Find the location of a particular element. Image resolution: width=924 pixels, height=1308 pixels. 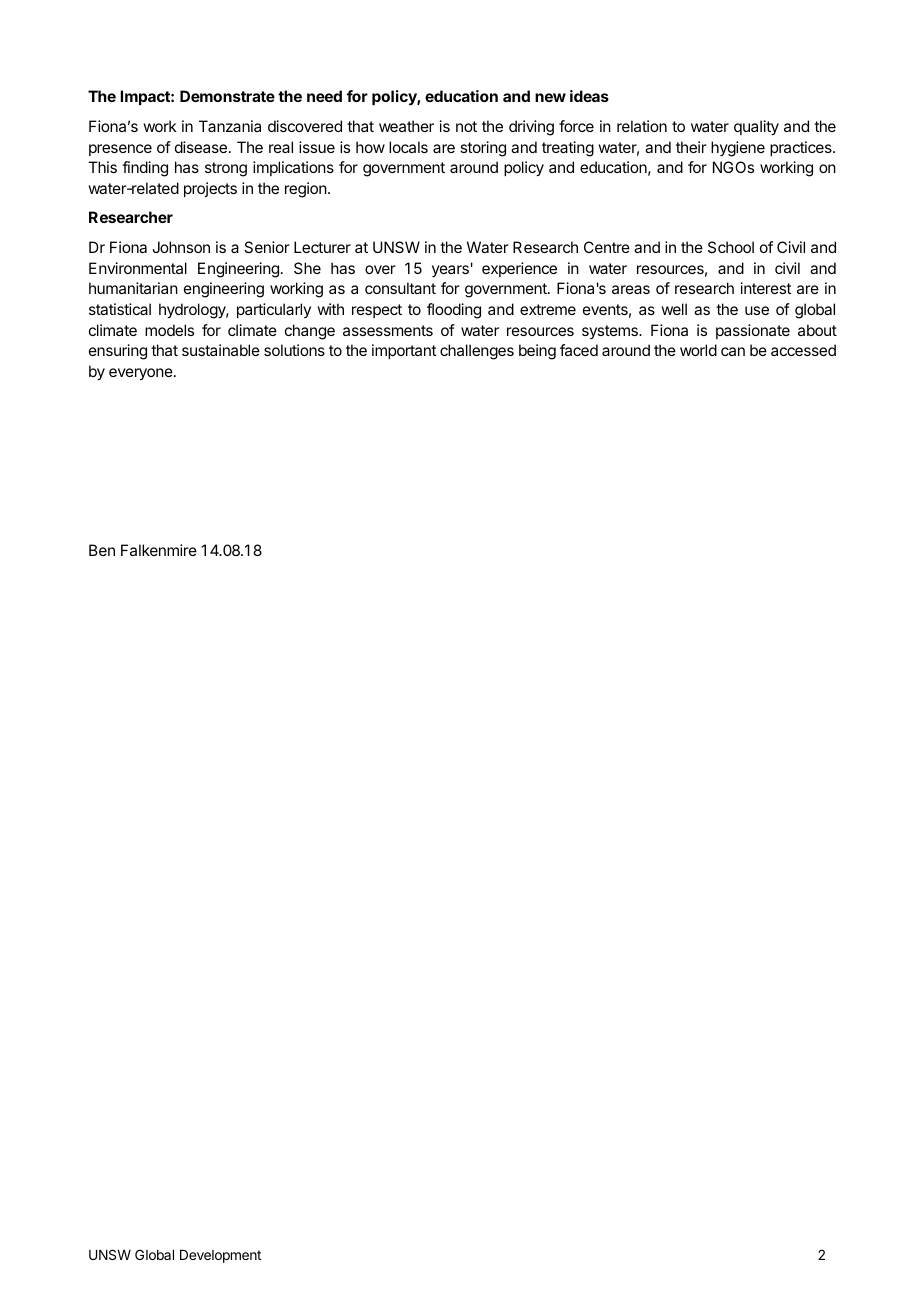

important is located at coordinates (404, 351).
